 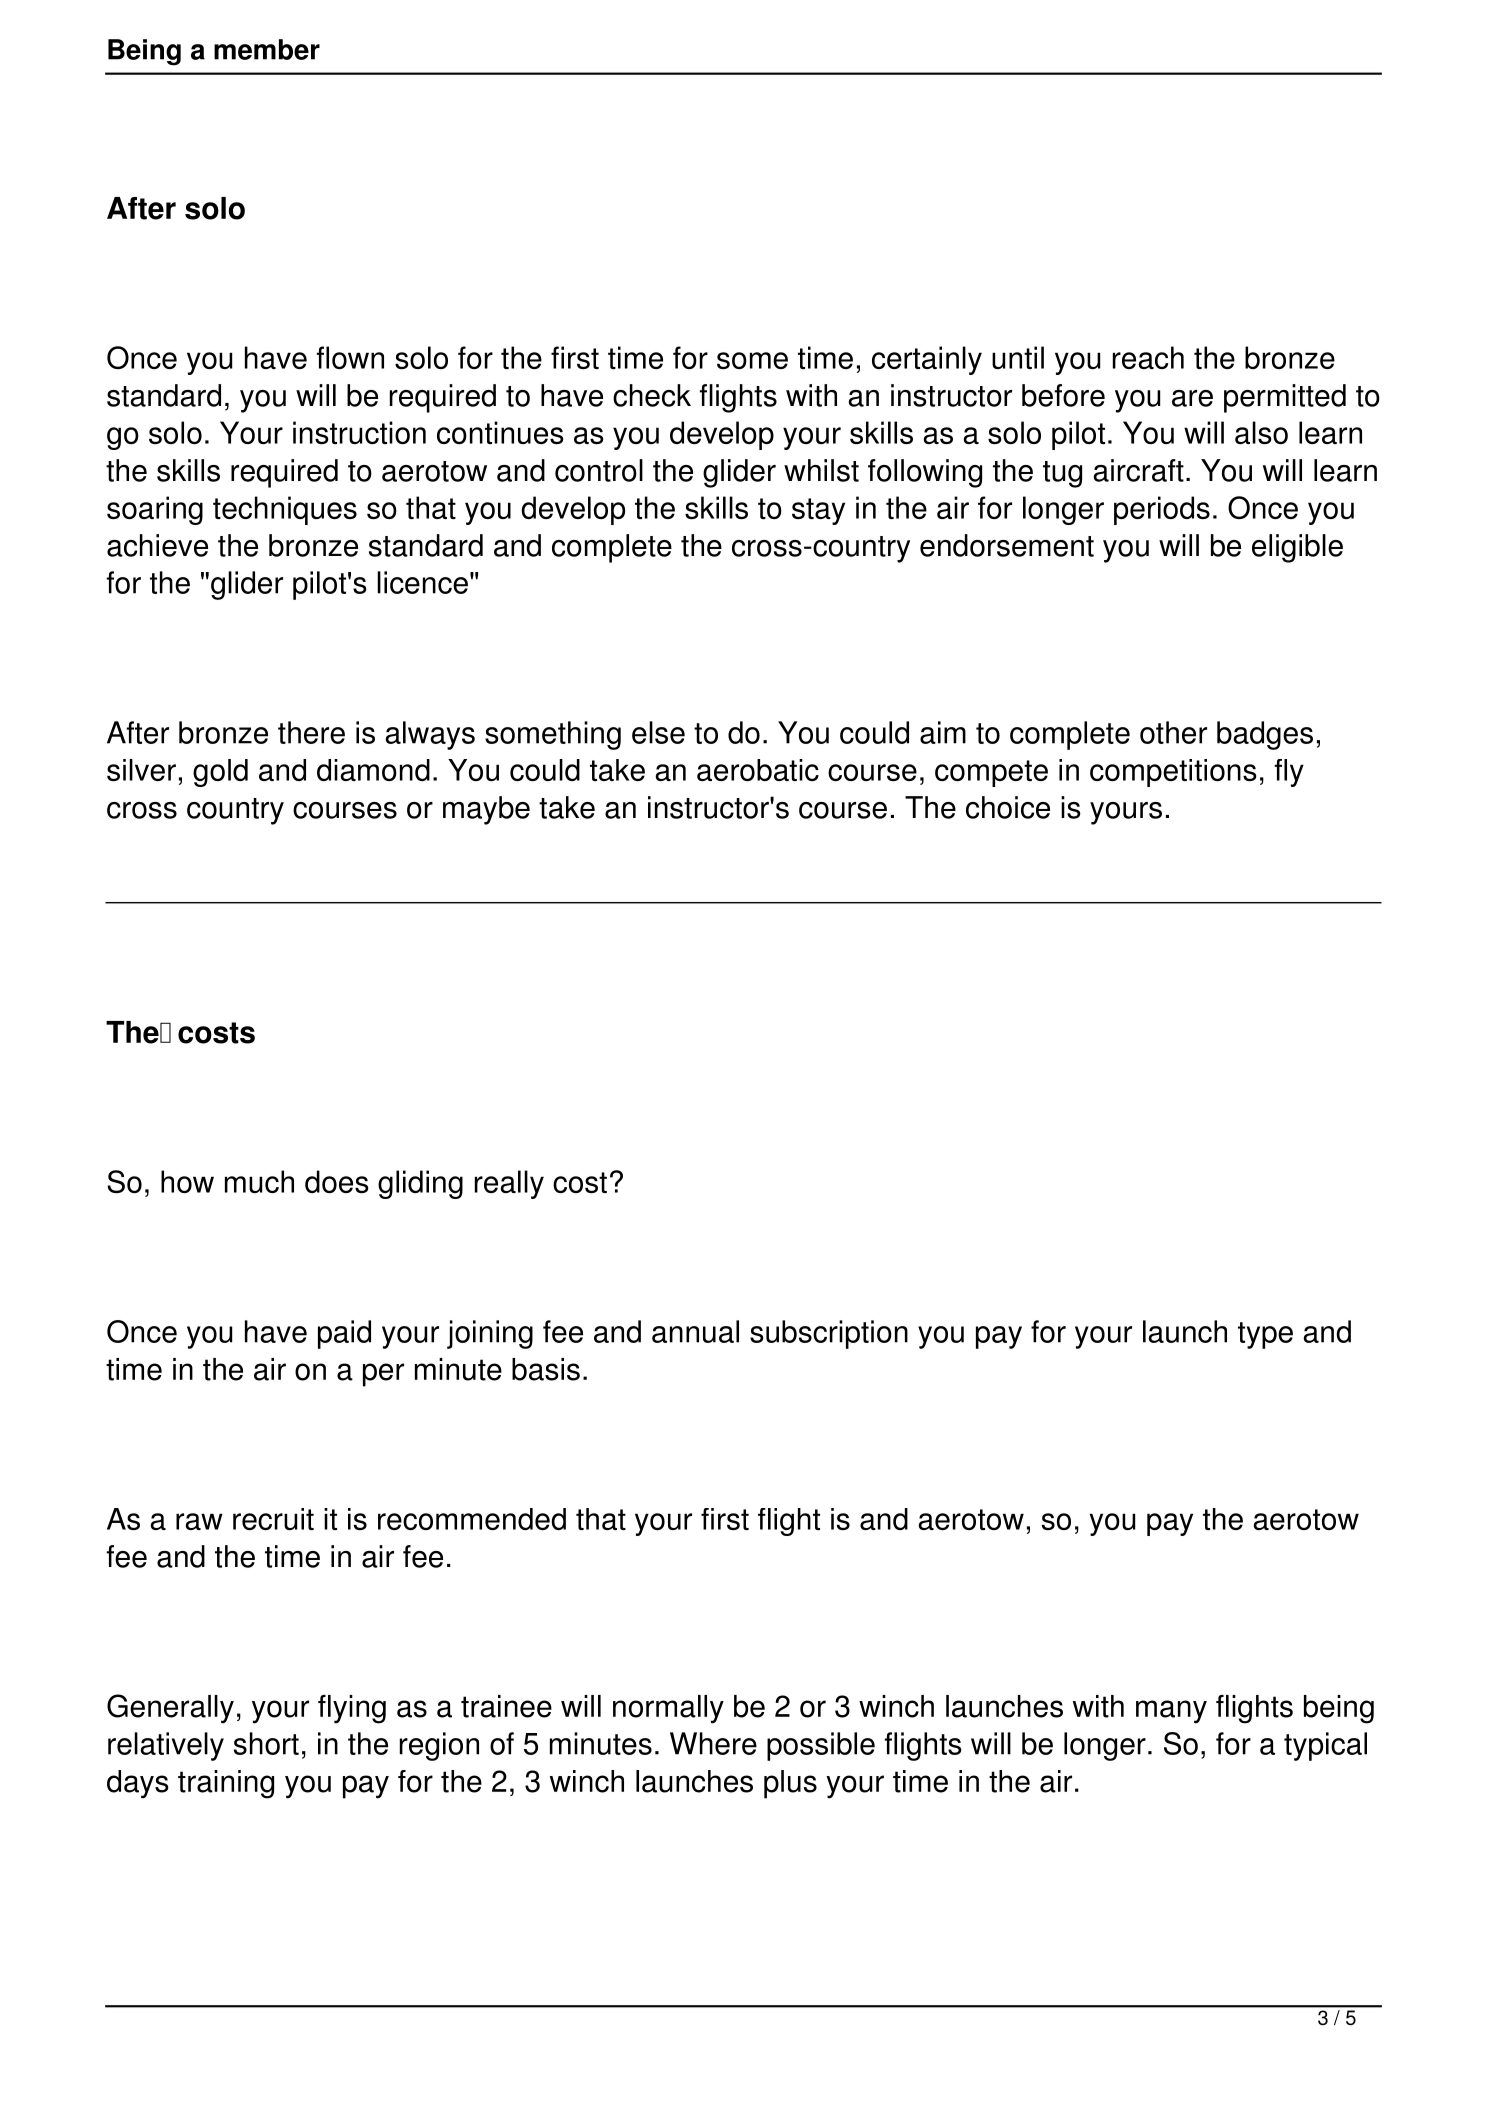 What do you see at coordinates (266, 1743) in the image?
I see `short` at bounding box center [266, 1743].
